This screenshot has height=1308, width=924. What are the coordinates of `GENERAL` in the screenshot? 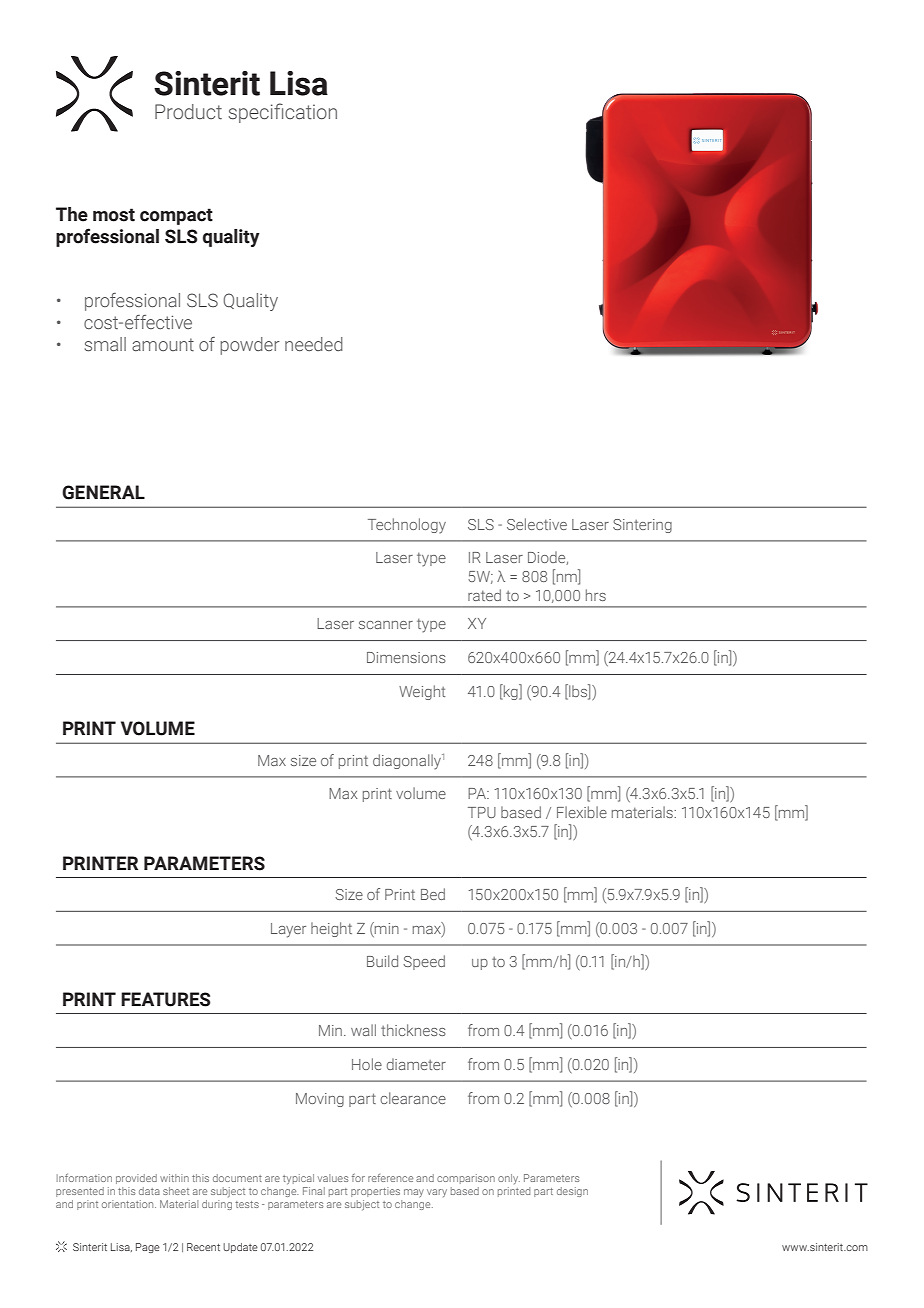 It's located at (103, 492).
